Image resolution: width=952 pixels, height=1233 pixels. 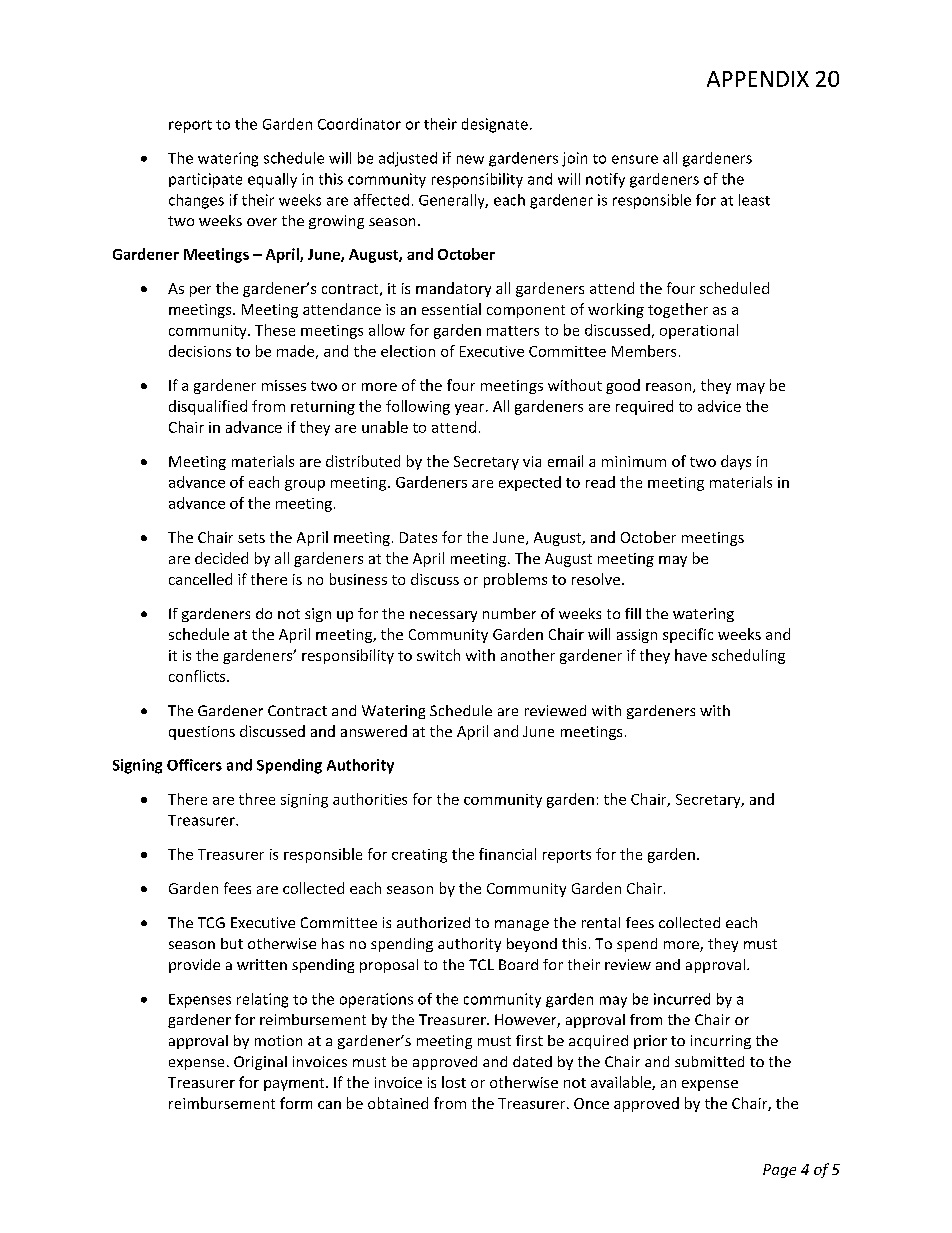 What do you see at coordinates (509, 613) in the screenshot?
I see `number` at bounding box center [509, 613].
